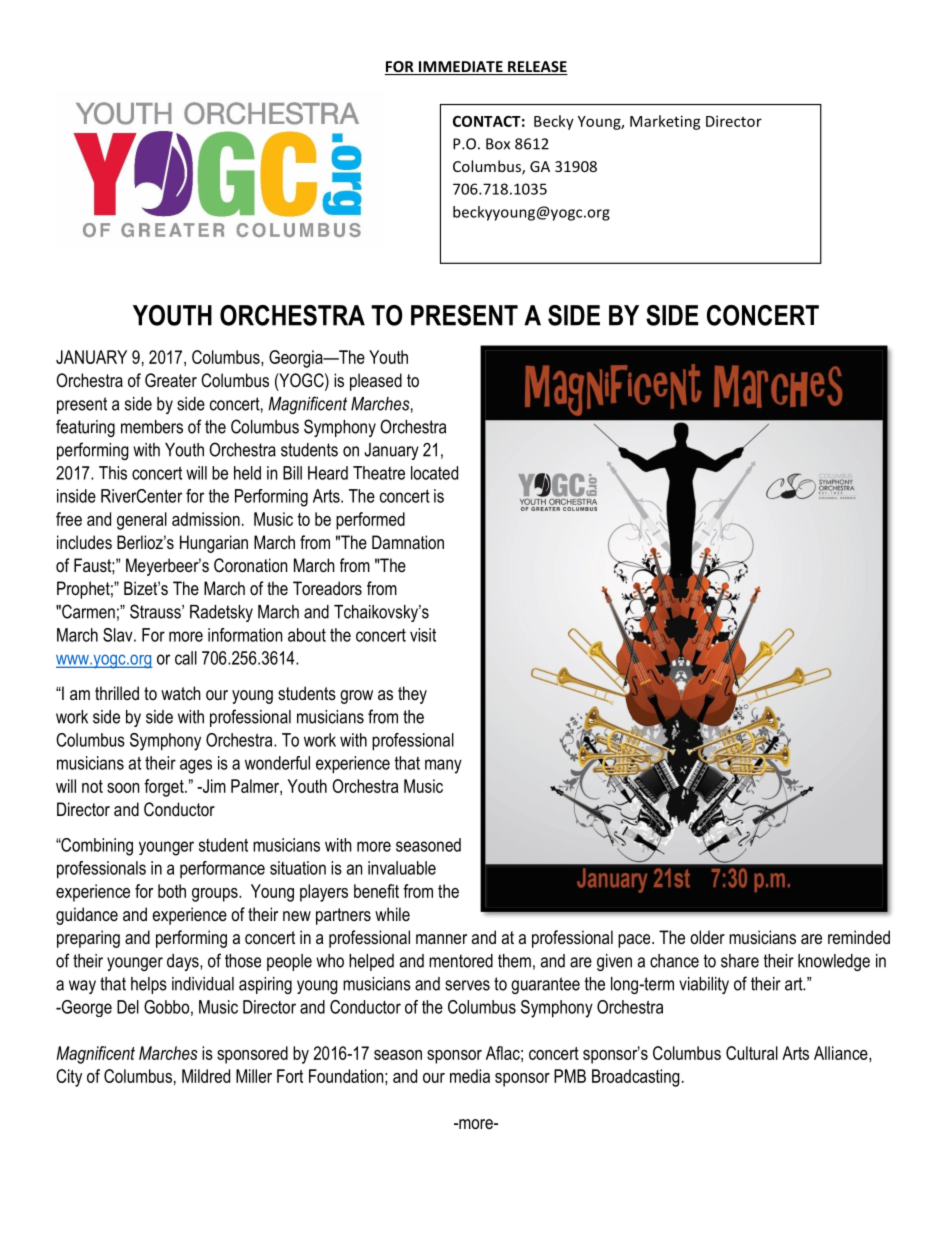 The height and width of the document is (1233, 952). What do you see at coordinates (186, 658) in the document?
I see `call` at bounding box center [186, 658].
